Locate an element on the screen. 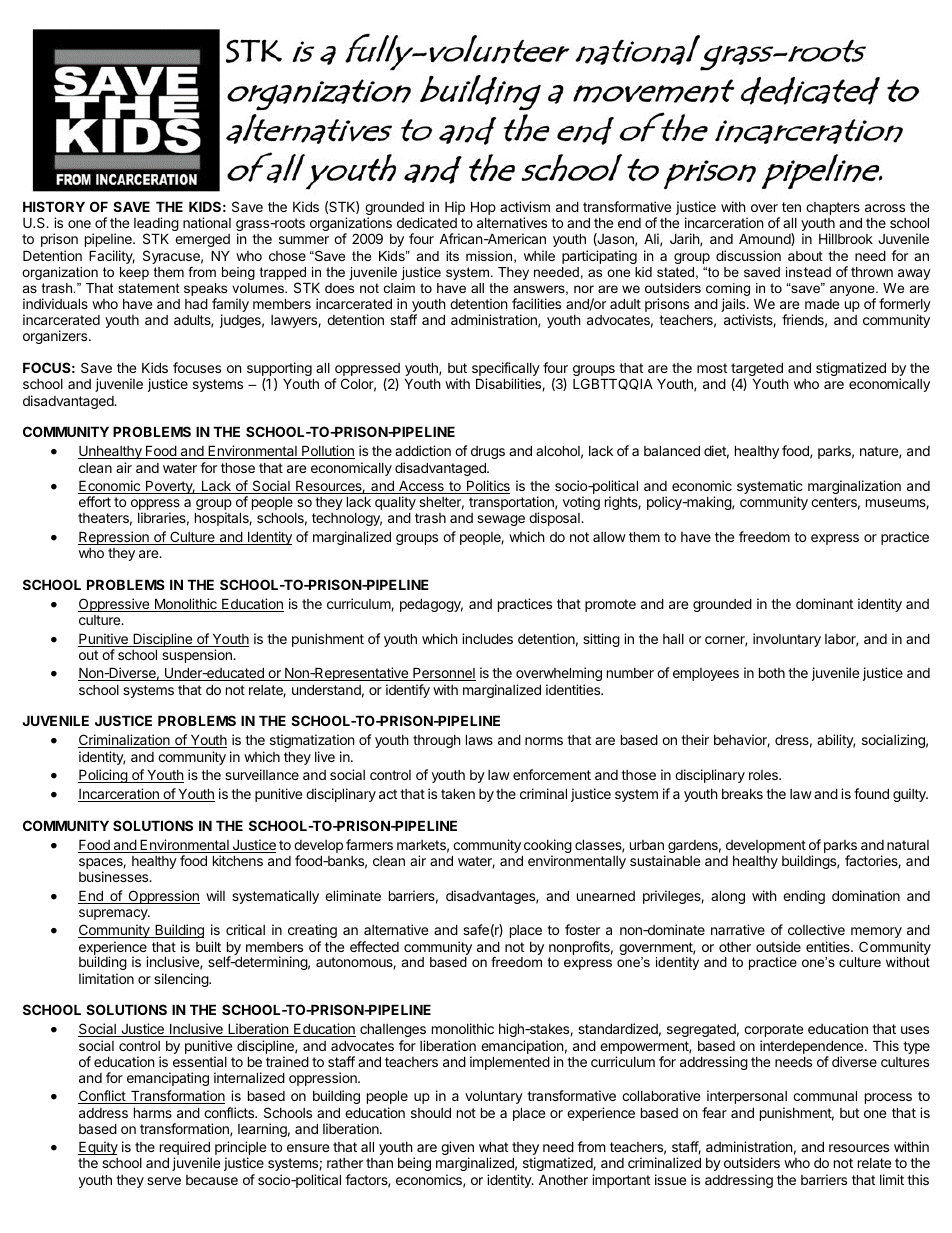 The image size is (952, 1233). required is located at coordinates (185, 1149).
